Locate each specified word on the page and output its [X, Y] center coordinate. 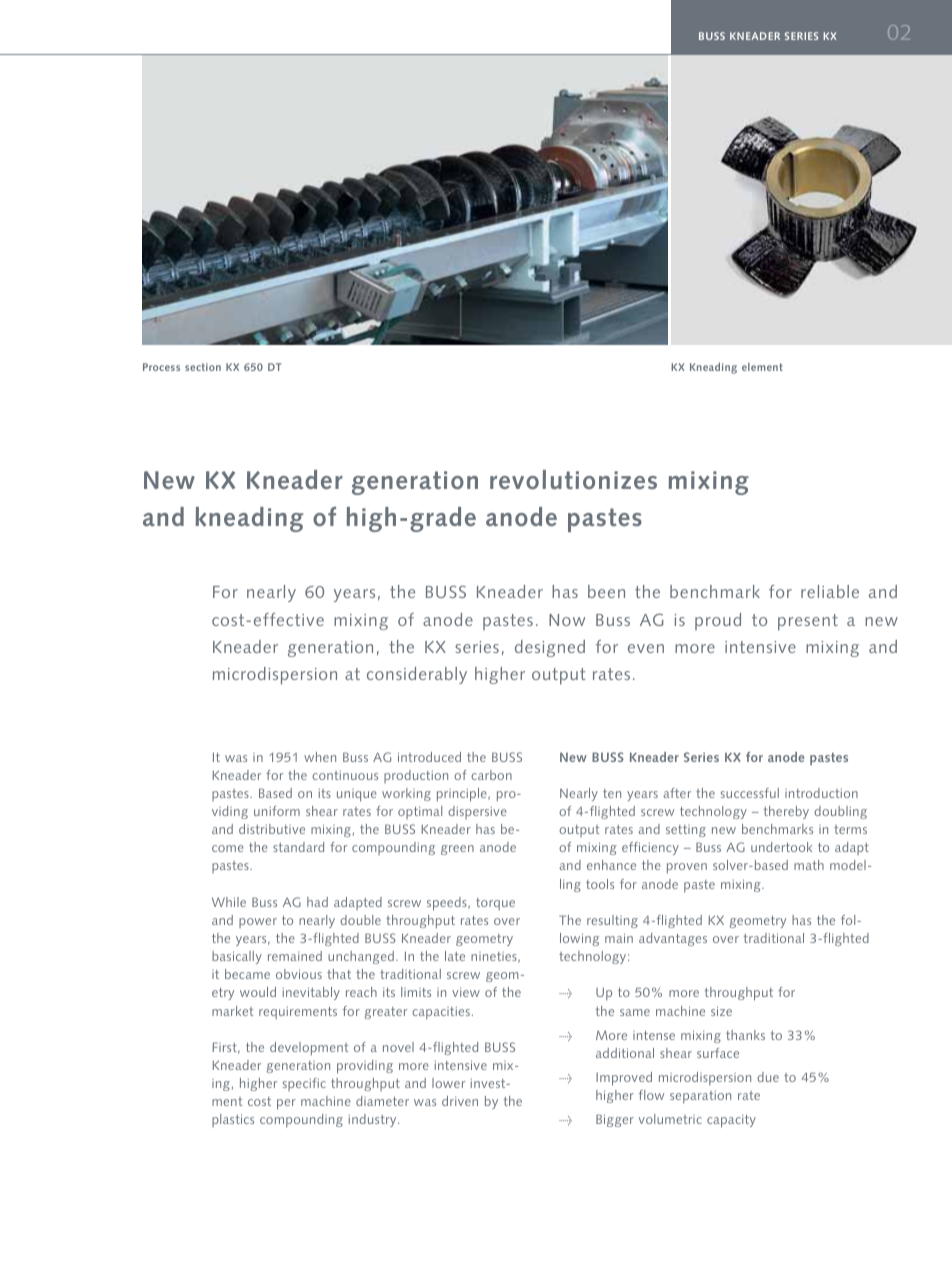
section [203, 367]
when [320, 757]
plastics [233, 1120]
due [768, 1077]
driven [460, 1101]
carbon [491, 775]
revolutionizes [573, 479]
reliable [830, 591]
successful [750, 793]
